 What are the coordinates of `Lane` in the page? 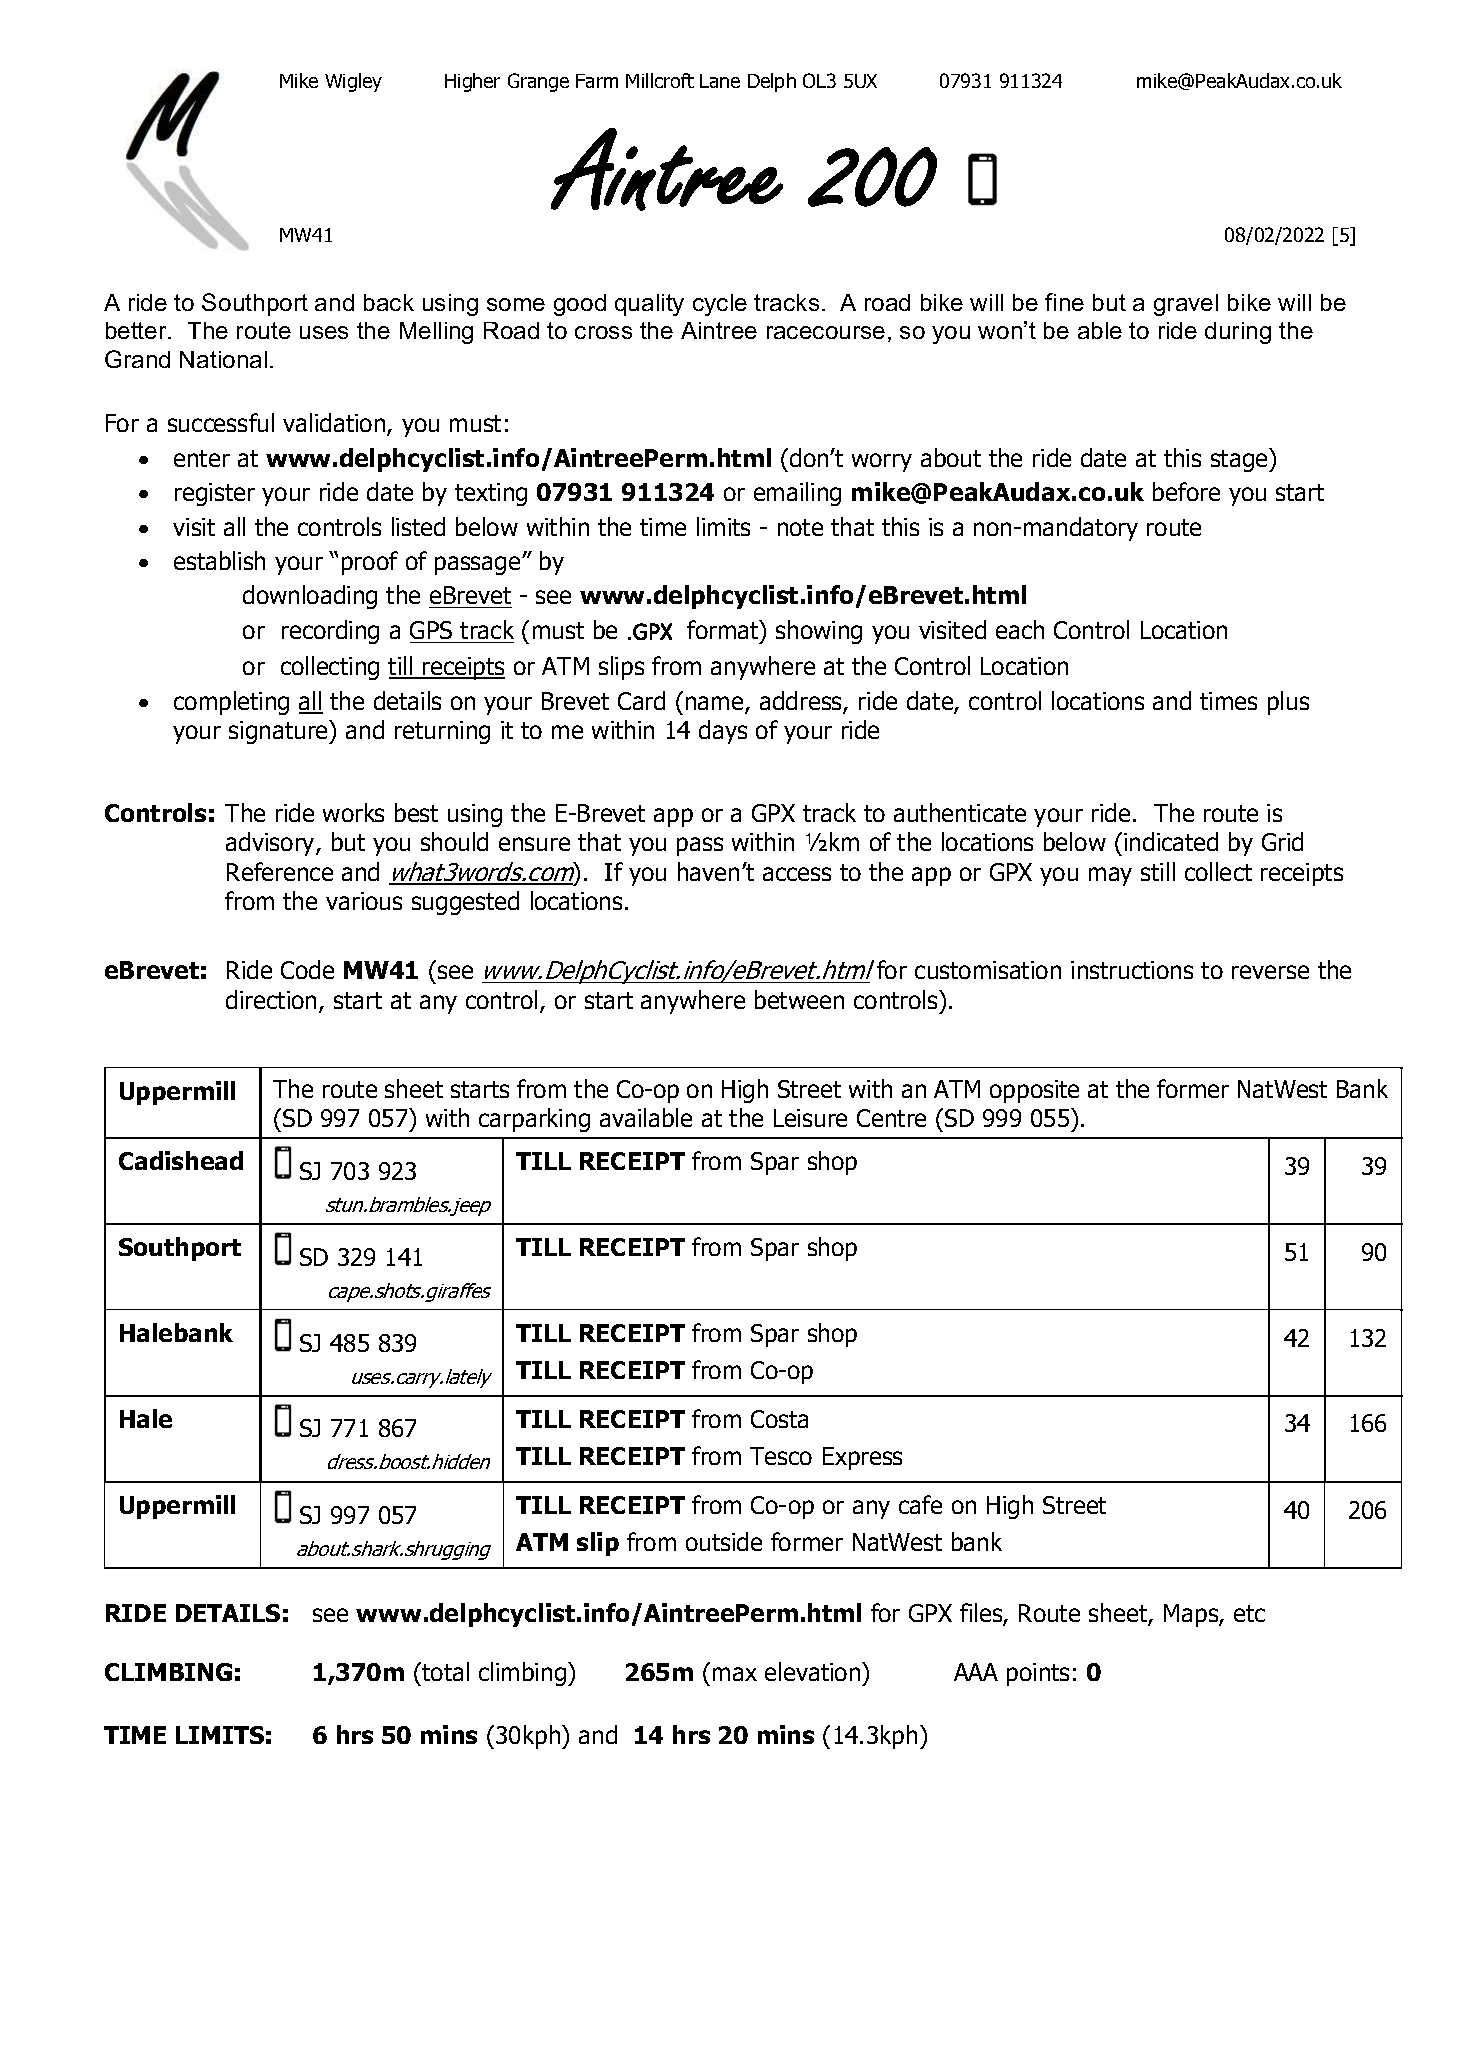 It's located at (720, 81).
